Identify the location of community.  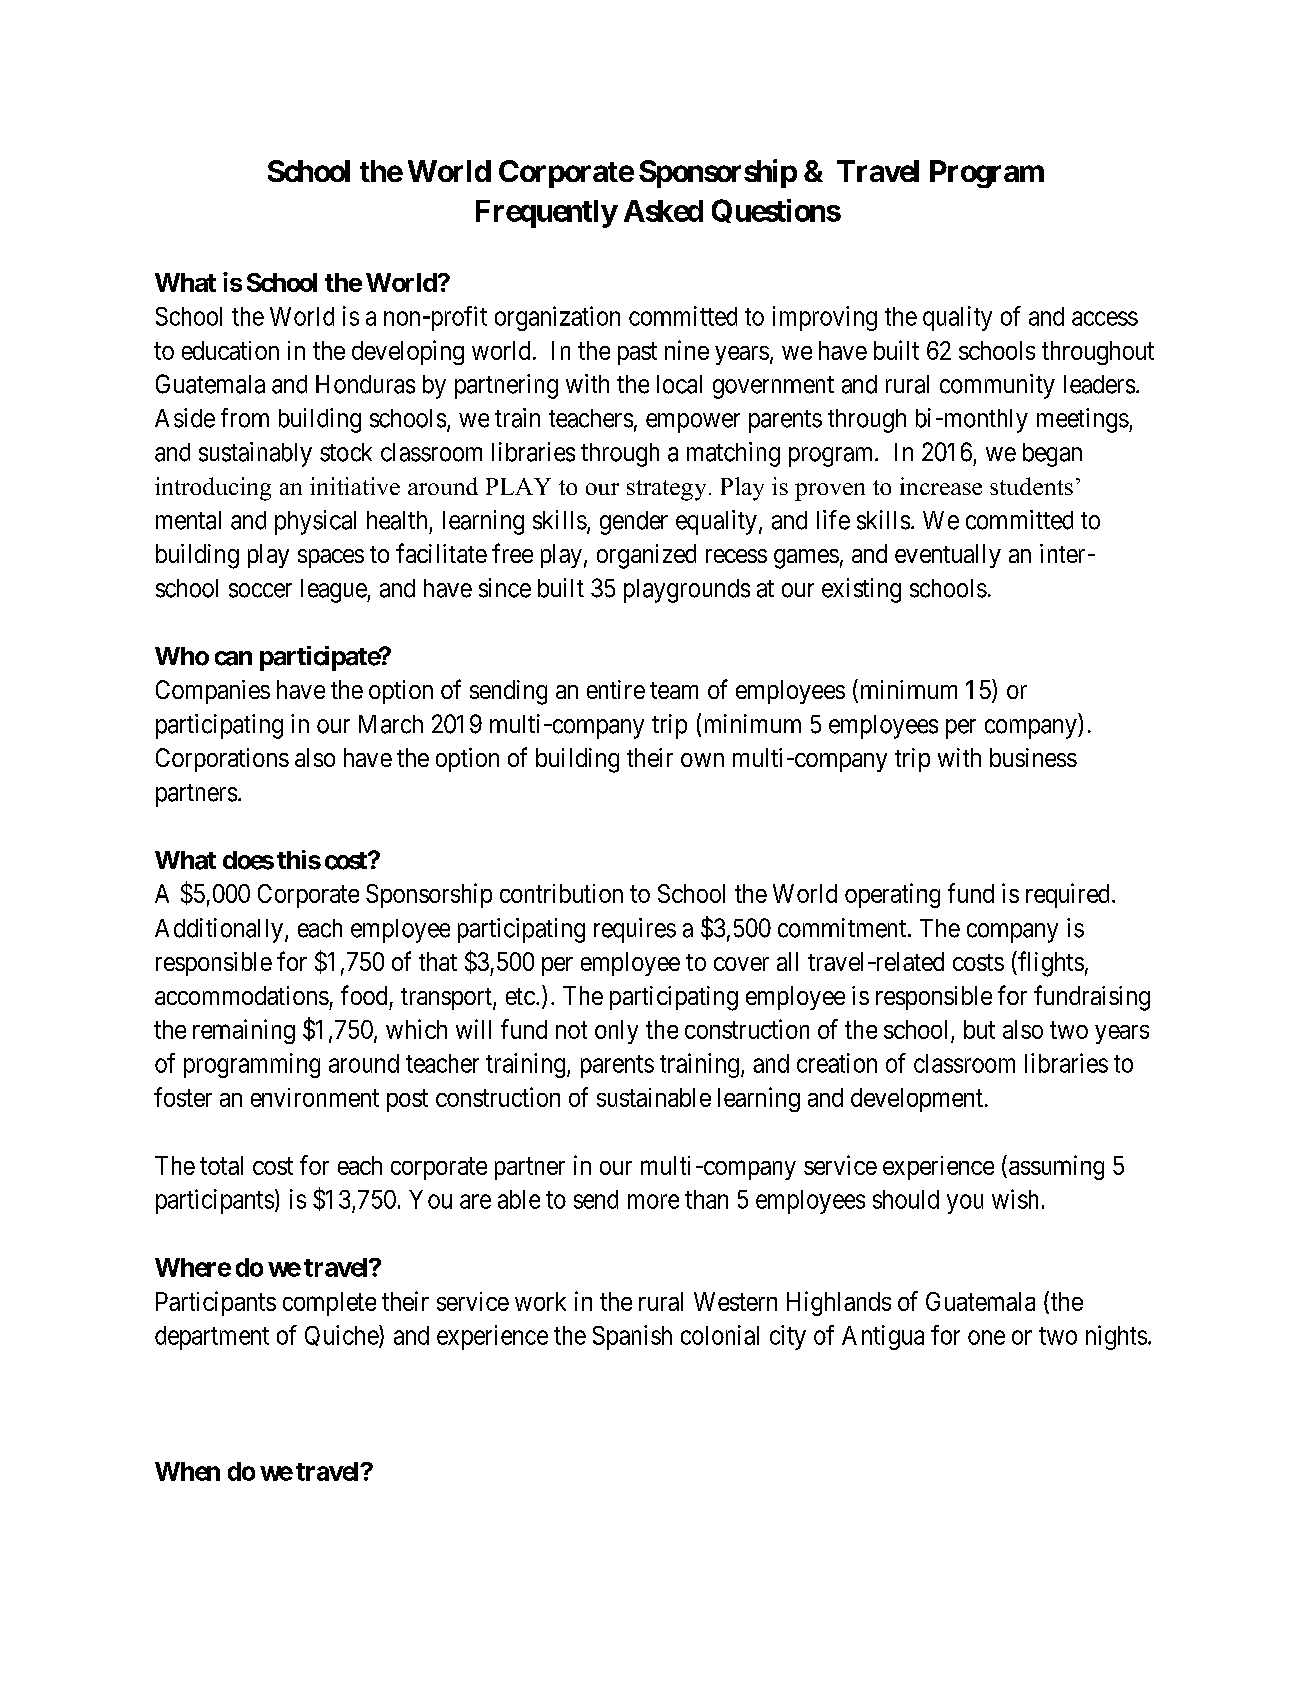
(997, 386).
